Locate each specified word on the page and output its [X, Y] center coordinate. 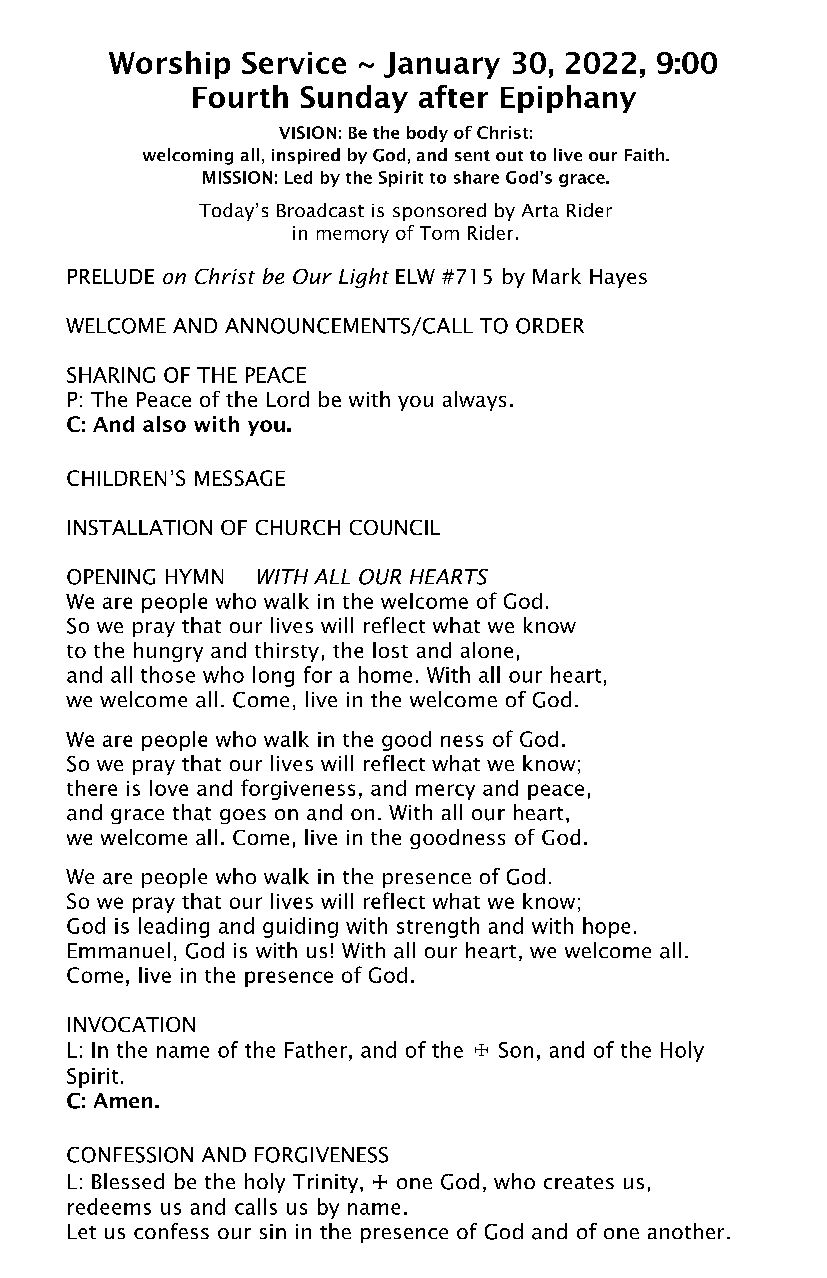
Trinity [327, 1183]
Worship [169, 65]
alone [487, 650]
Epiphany [568, 99]
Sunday [354, 99]
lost [390, 650]
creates [579, 1182]
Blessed [128, 1181]
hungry [168, 652]
